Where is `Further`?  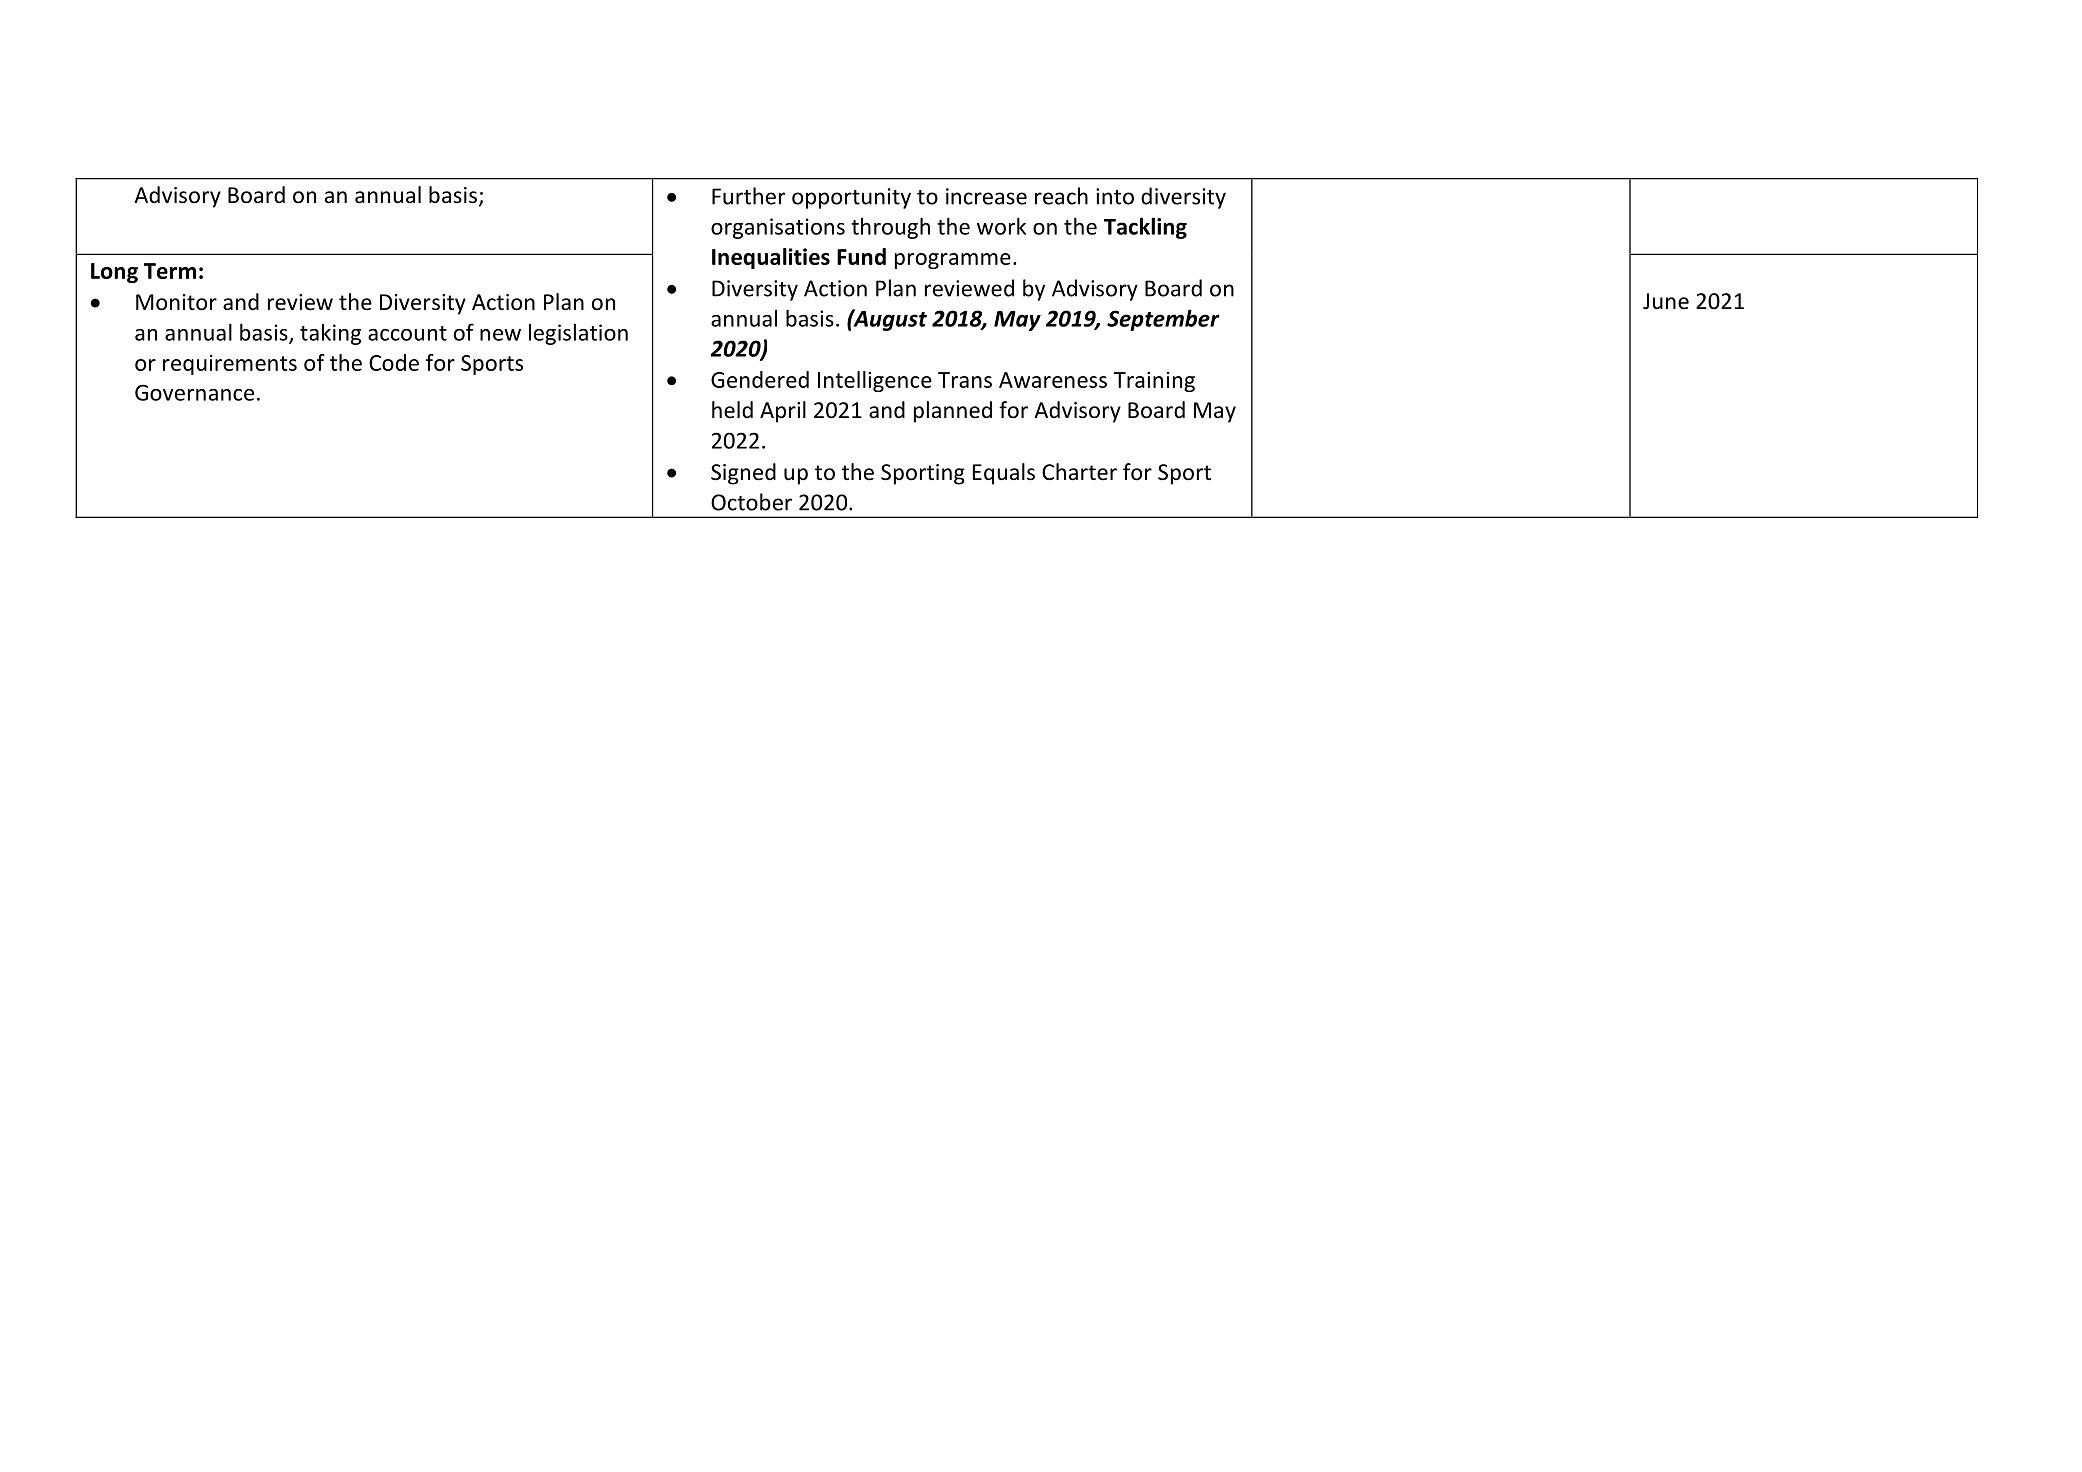 Further is located at coordinates (748, 196).
